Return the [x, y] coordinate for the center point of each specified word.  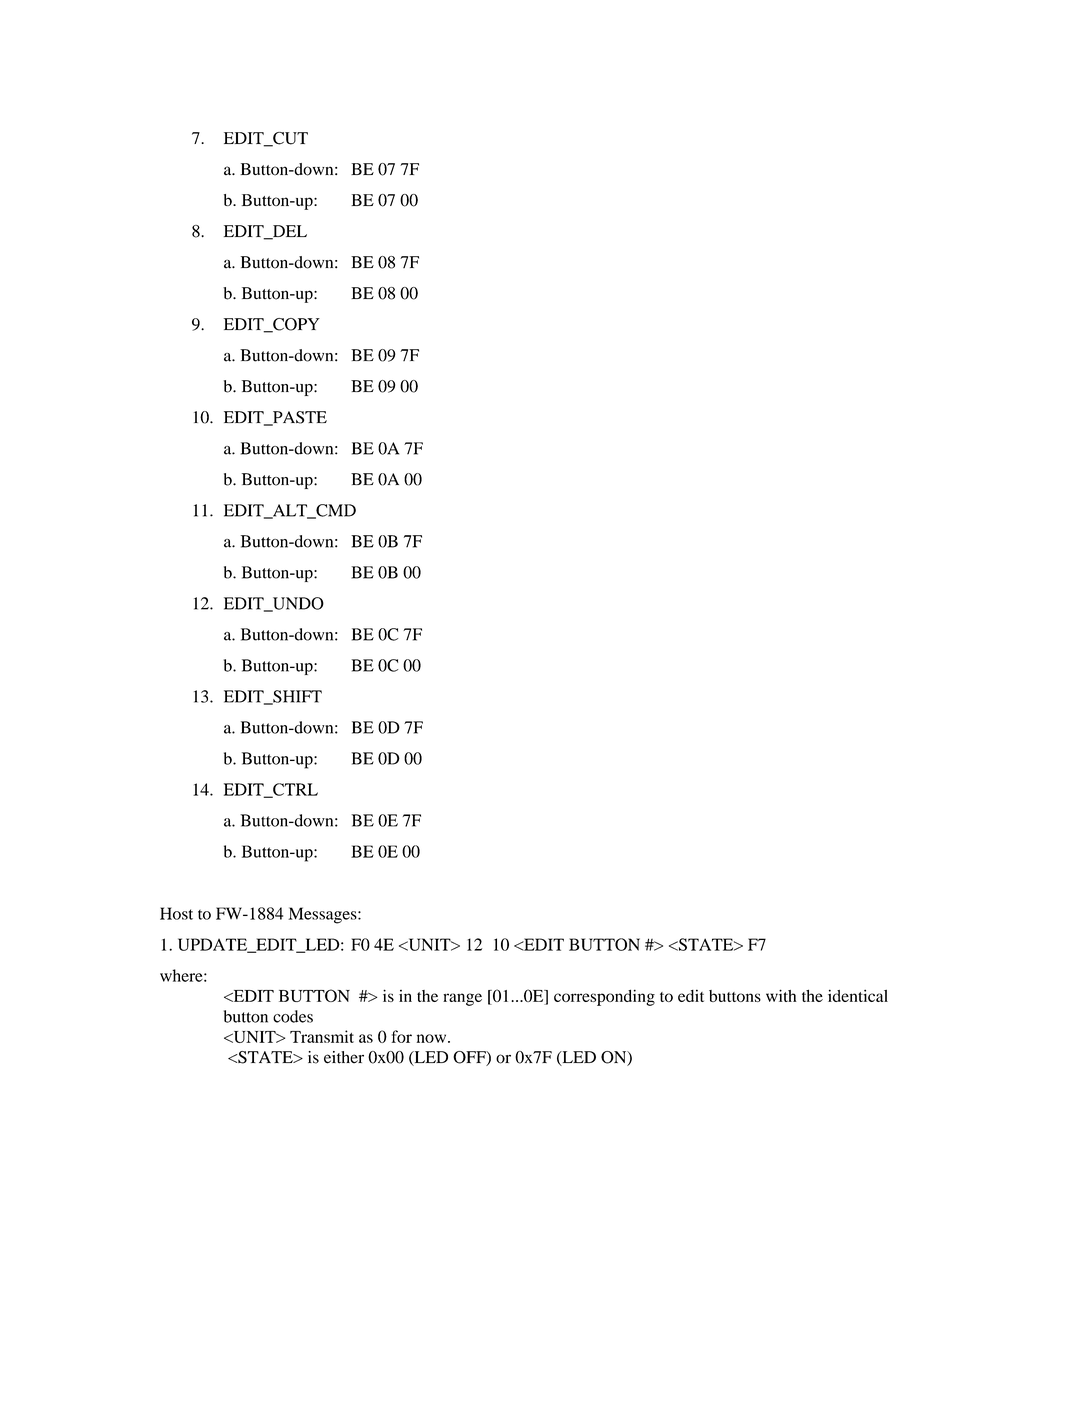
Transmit [322, 1036]
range [462, 999]
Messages [323, 915]
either [344, 1057]
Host [176, 913]
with [781, 995]
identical [858, 995]
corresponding [604, 997]
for [402, 1036]
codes [293, 1016]
